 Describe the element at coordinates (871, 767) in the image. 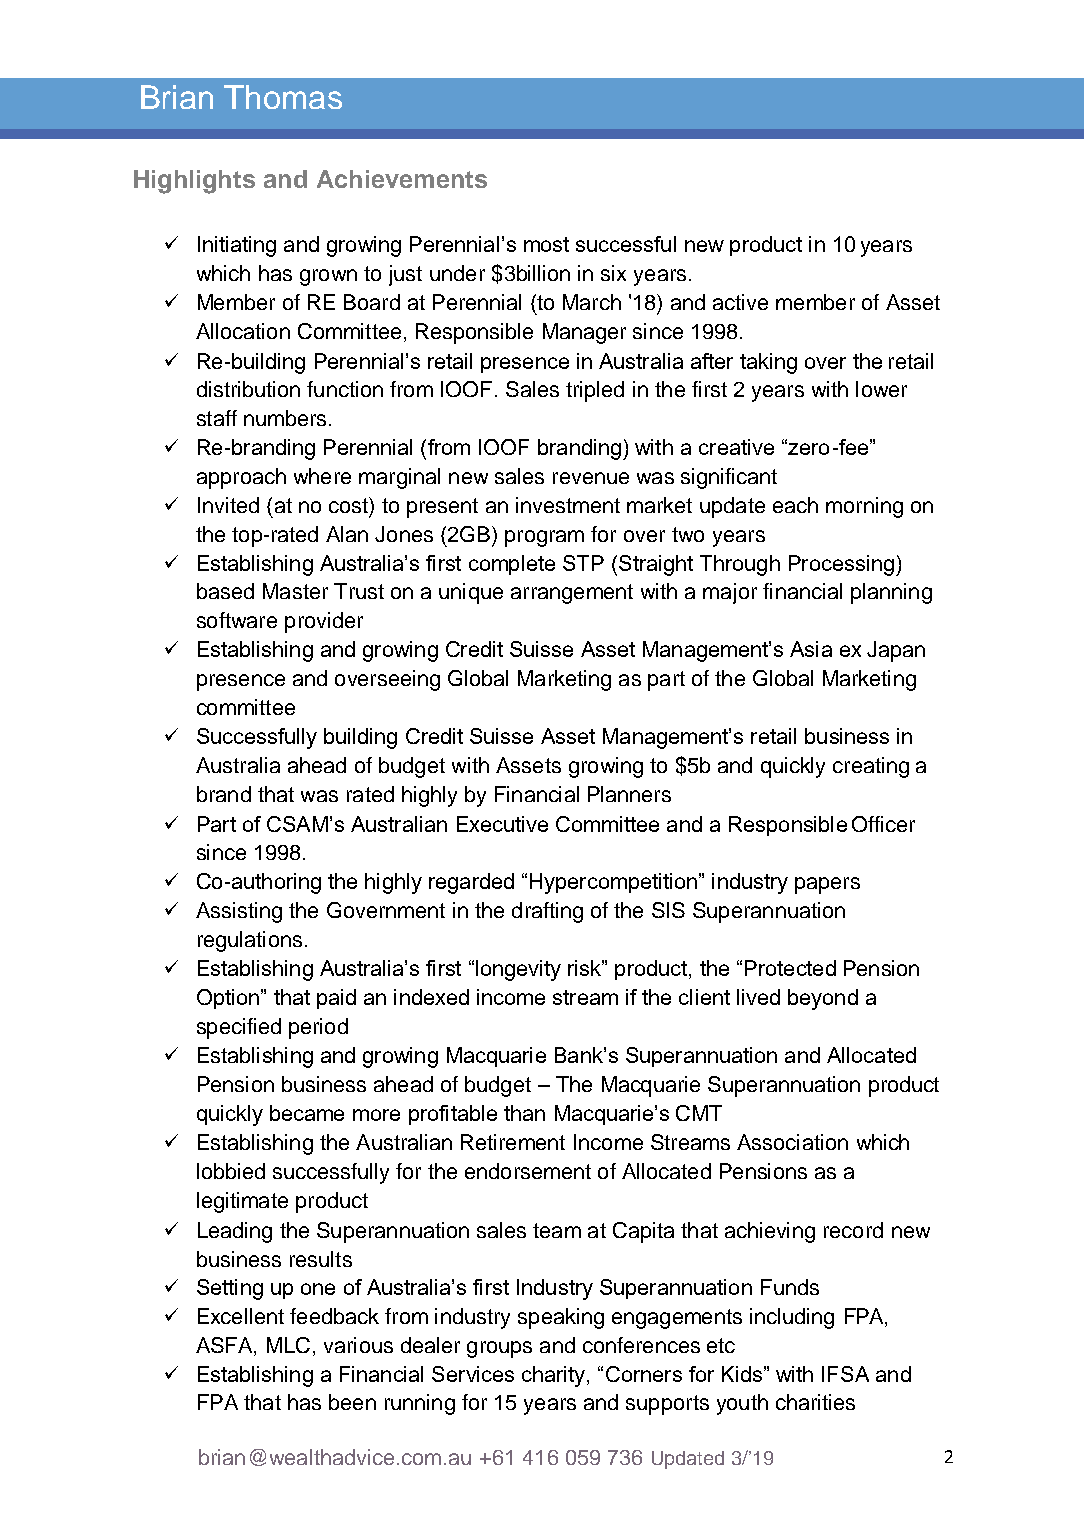

I see `creating` at that location.
